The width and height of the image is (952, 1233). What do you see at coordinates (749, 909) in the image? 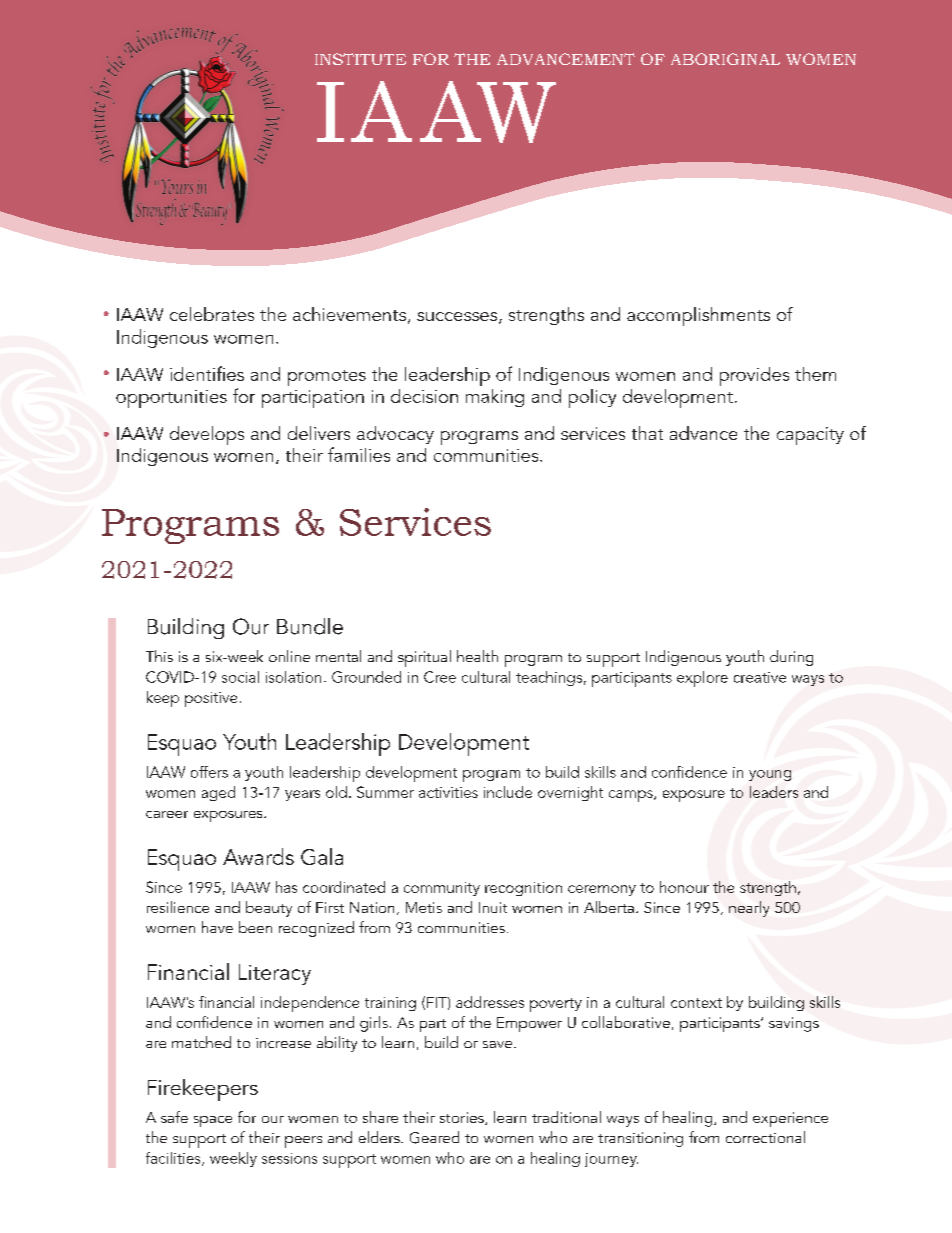
I see `nearly` at bounding box center [749, 909].
